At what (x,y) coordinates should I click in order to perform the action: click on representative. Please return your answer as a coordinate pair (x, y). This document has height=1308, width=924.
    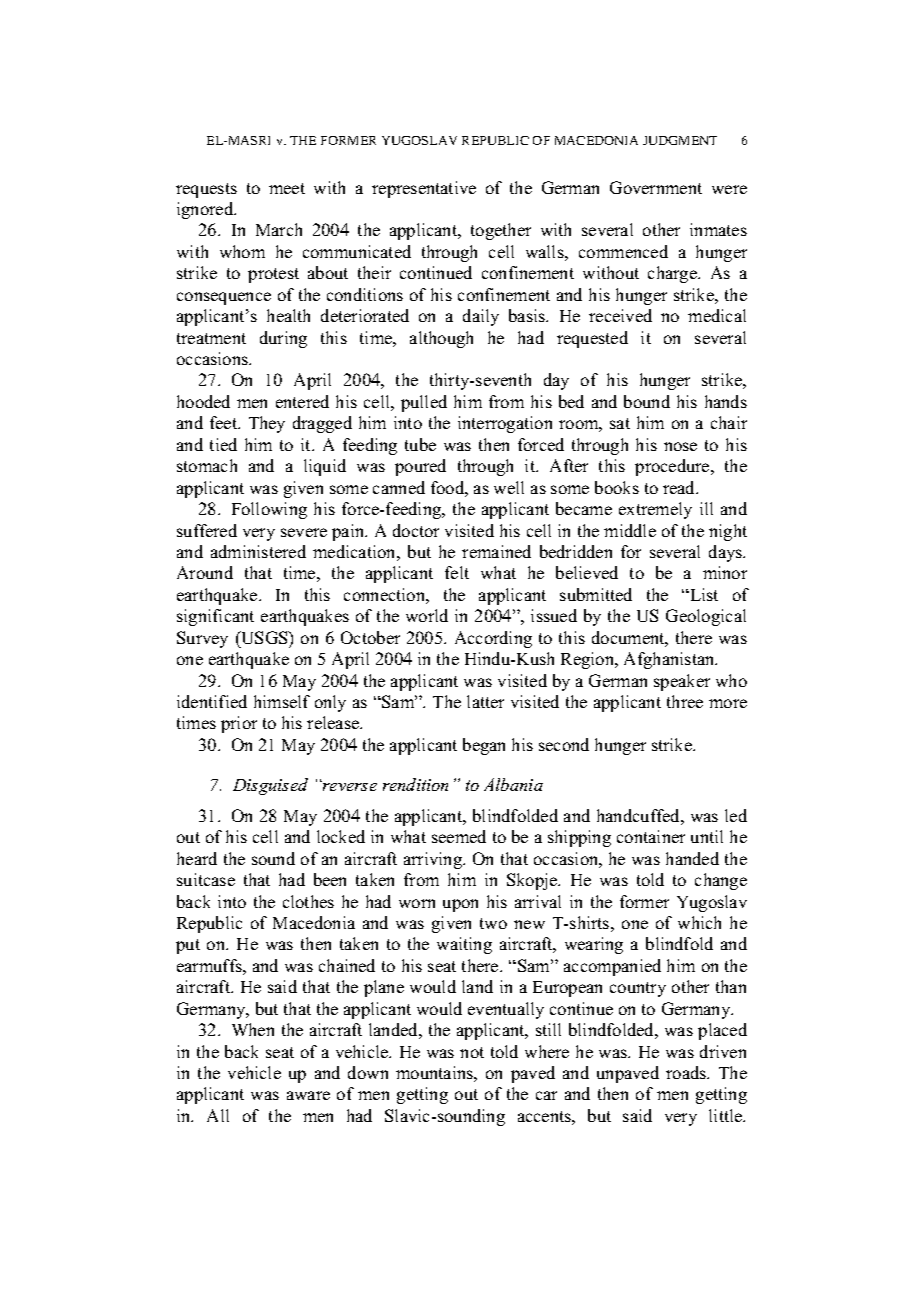
    Looking at the image, I should click on (424, 189).
